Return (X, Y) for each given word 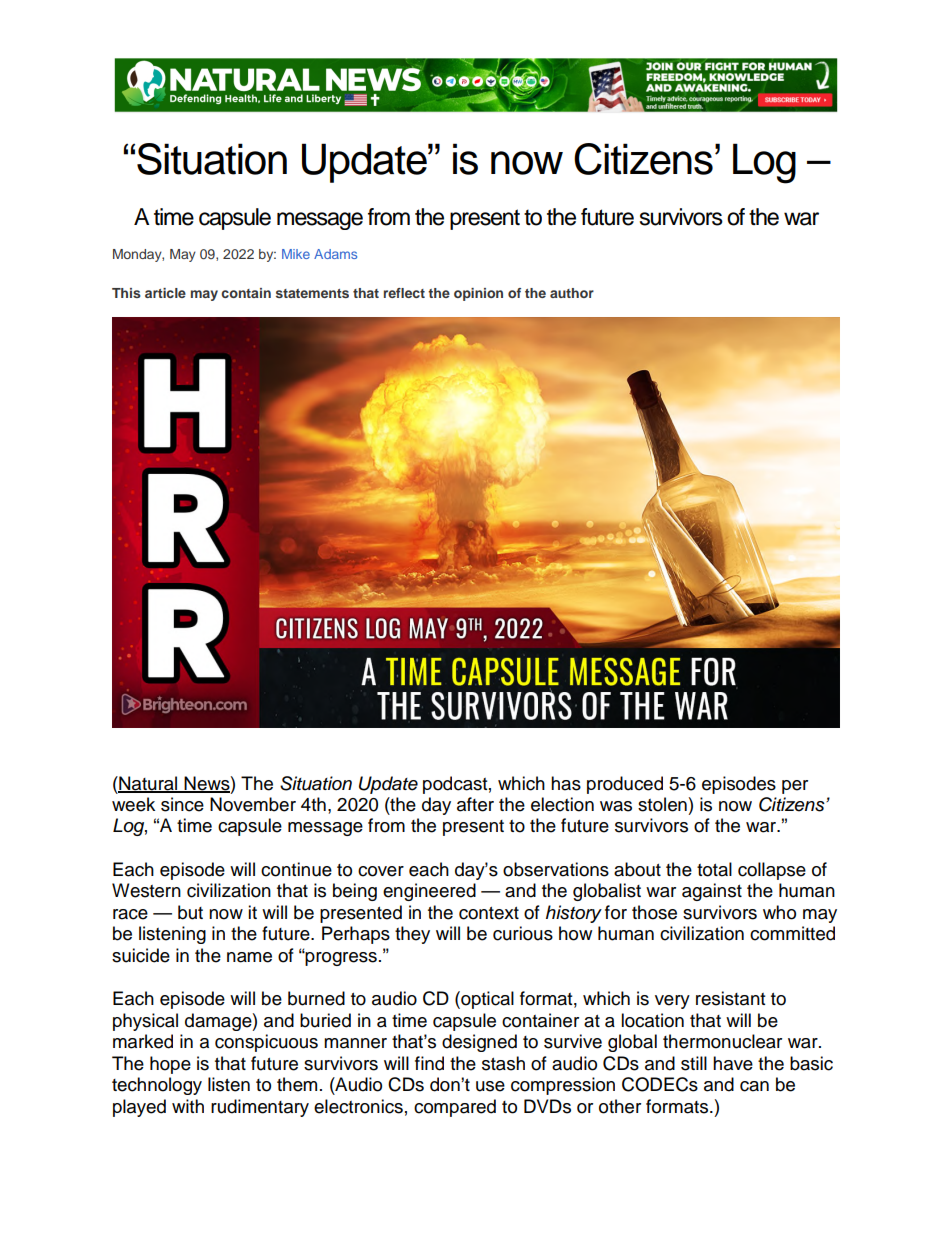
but (190, 912)
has (566, 783)
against (712, 892)
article (165, 293)
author (572, 293)
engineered (429, 892)
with (188, 1106)
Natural (148, 784)
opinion (478, 294)
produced (625, 785)
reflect (404, 293)
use (490, 1086)
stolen (662, 804)
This (126, 293)
